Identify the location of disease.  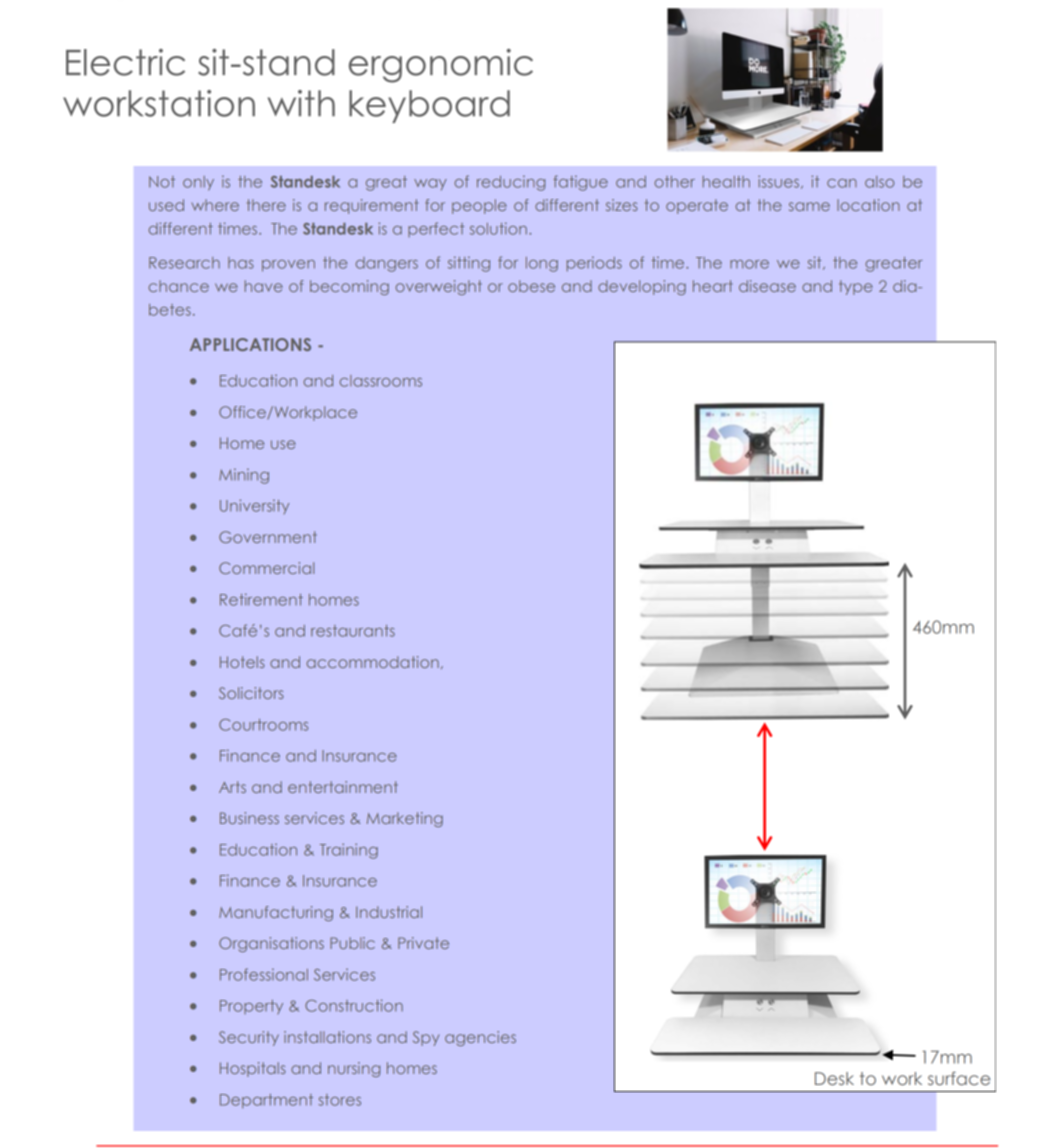
(767, 286).
